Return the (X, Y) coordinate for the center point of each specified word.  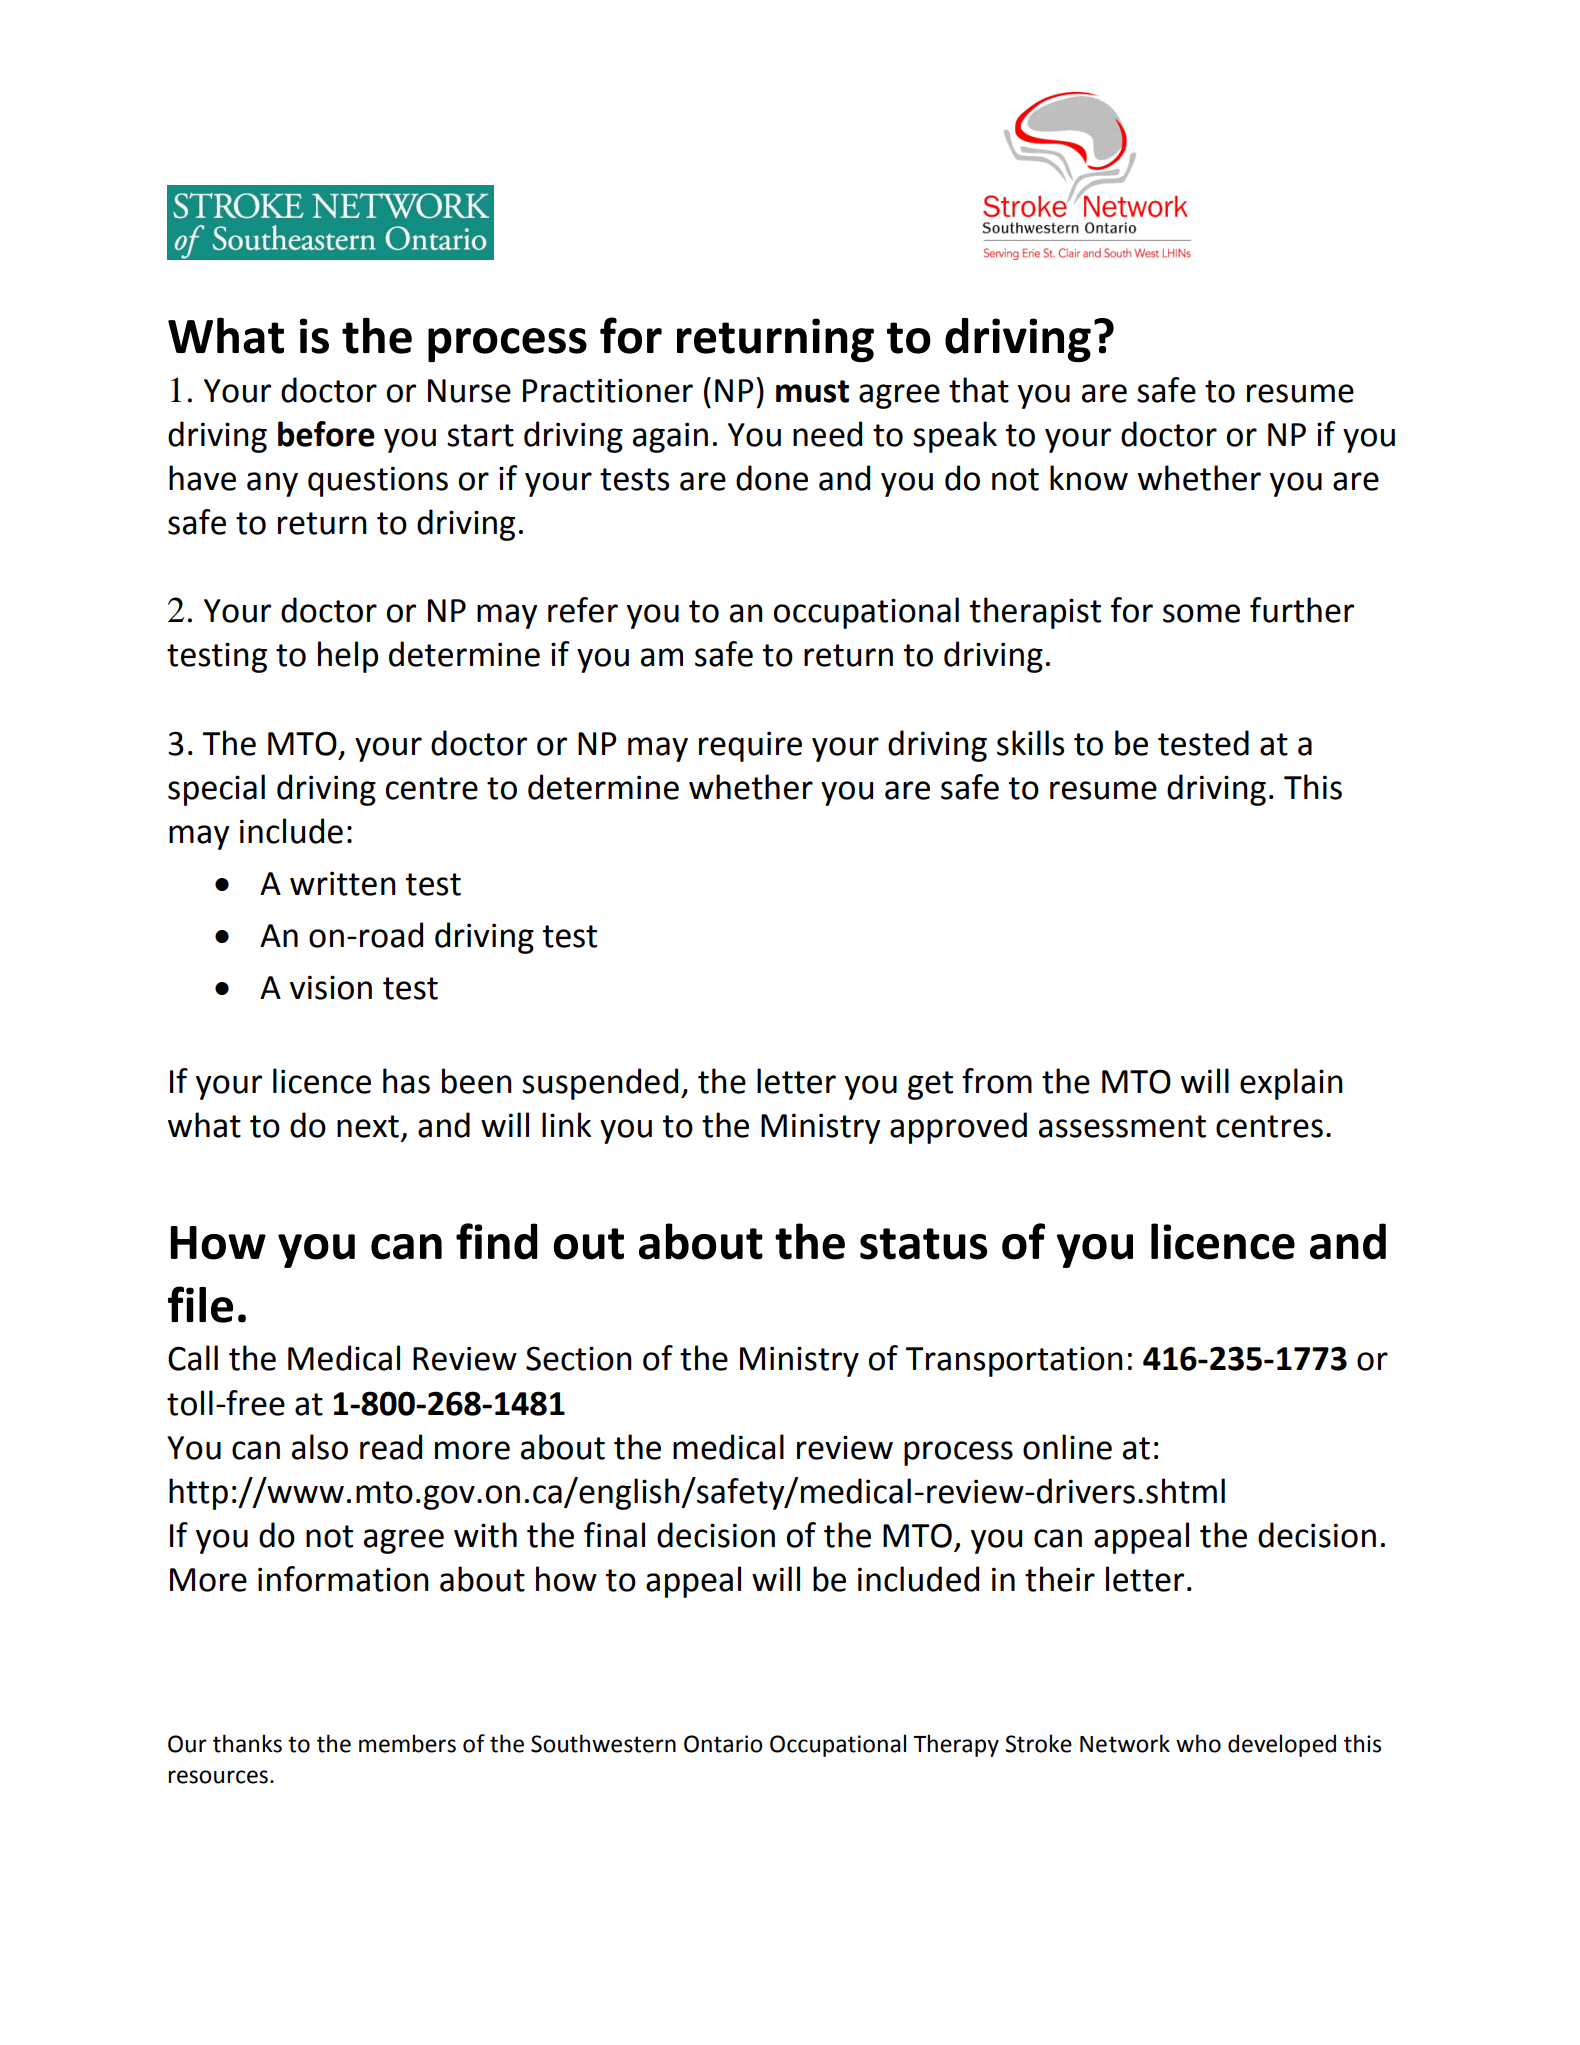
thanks (247, 1743)
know (1089, 478)
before (326, 434)
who (1198, 1743)
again (670, 437)
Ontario (723, 1744)
